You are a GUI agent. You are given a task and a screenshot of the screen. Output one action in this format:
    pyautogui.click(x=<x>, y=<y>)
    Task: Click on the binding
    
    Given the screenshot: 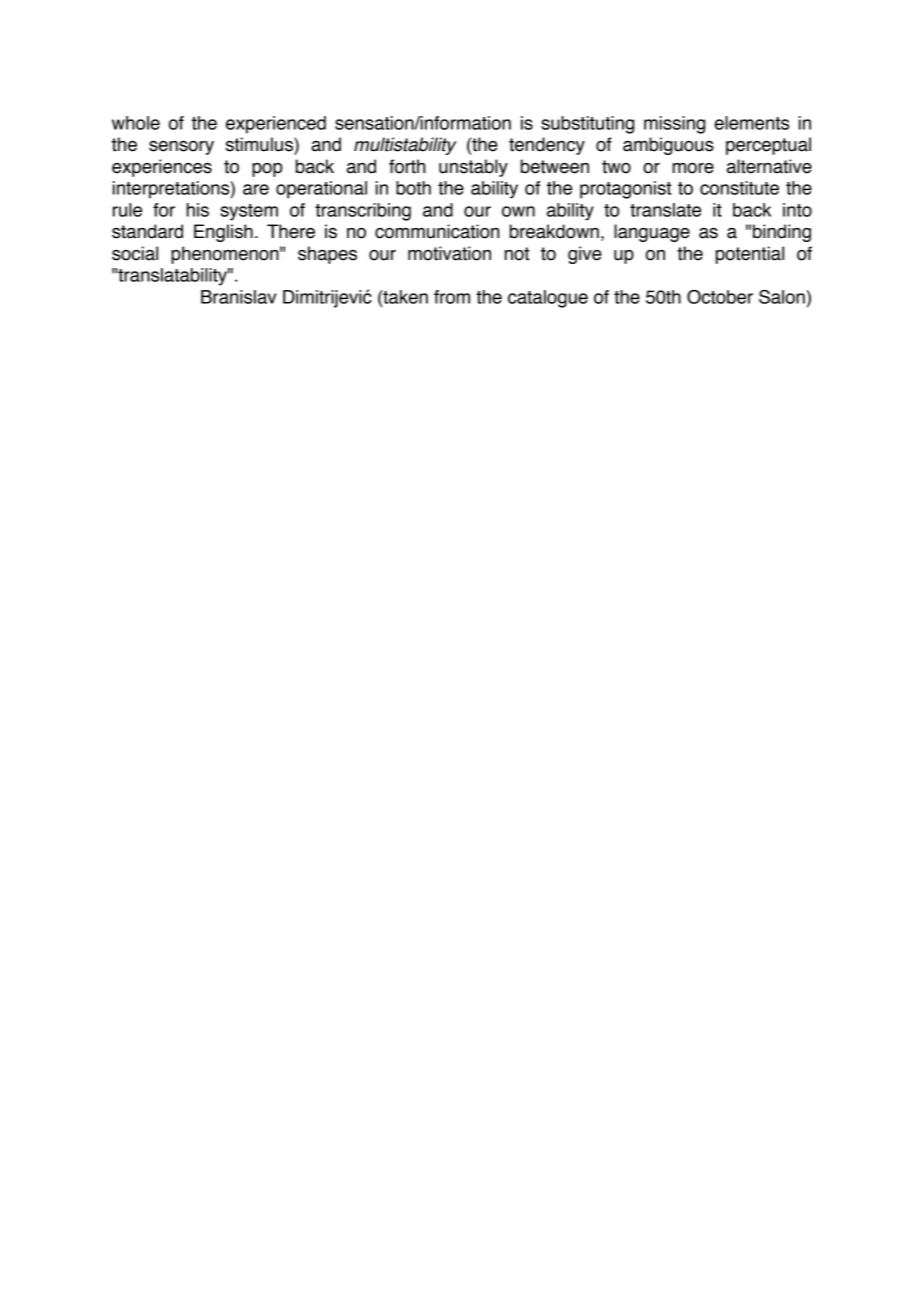 What is the action you would take?
    pyautogui.click(x=782, y=233)
